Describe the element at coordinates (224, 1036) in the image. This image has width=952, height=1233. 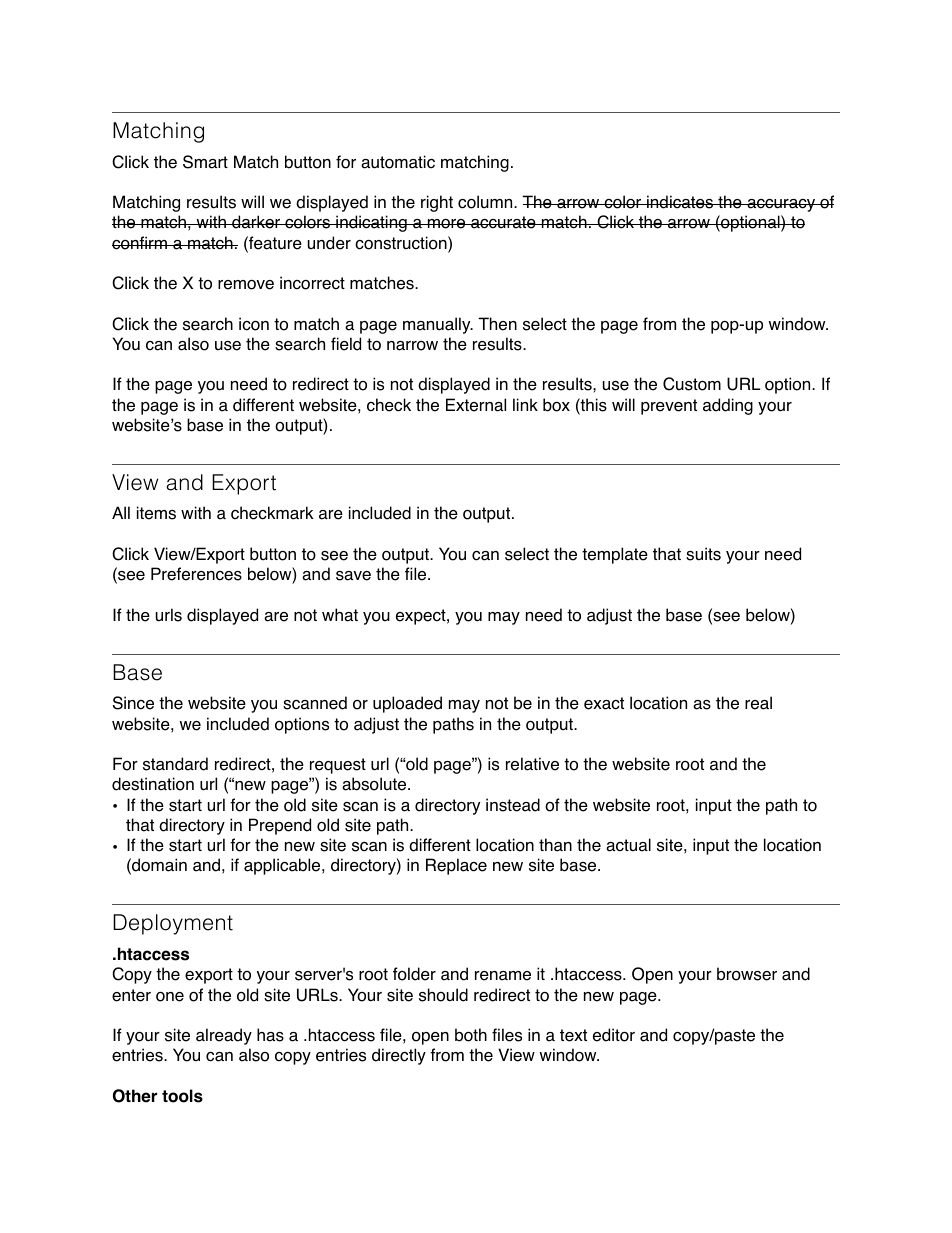
I see `already` at that location.
